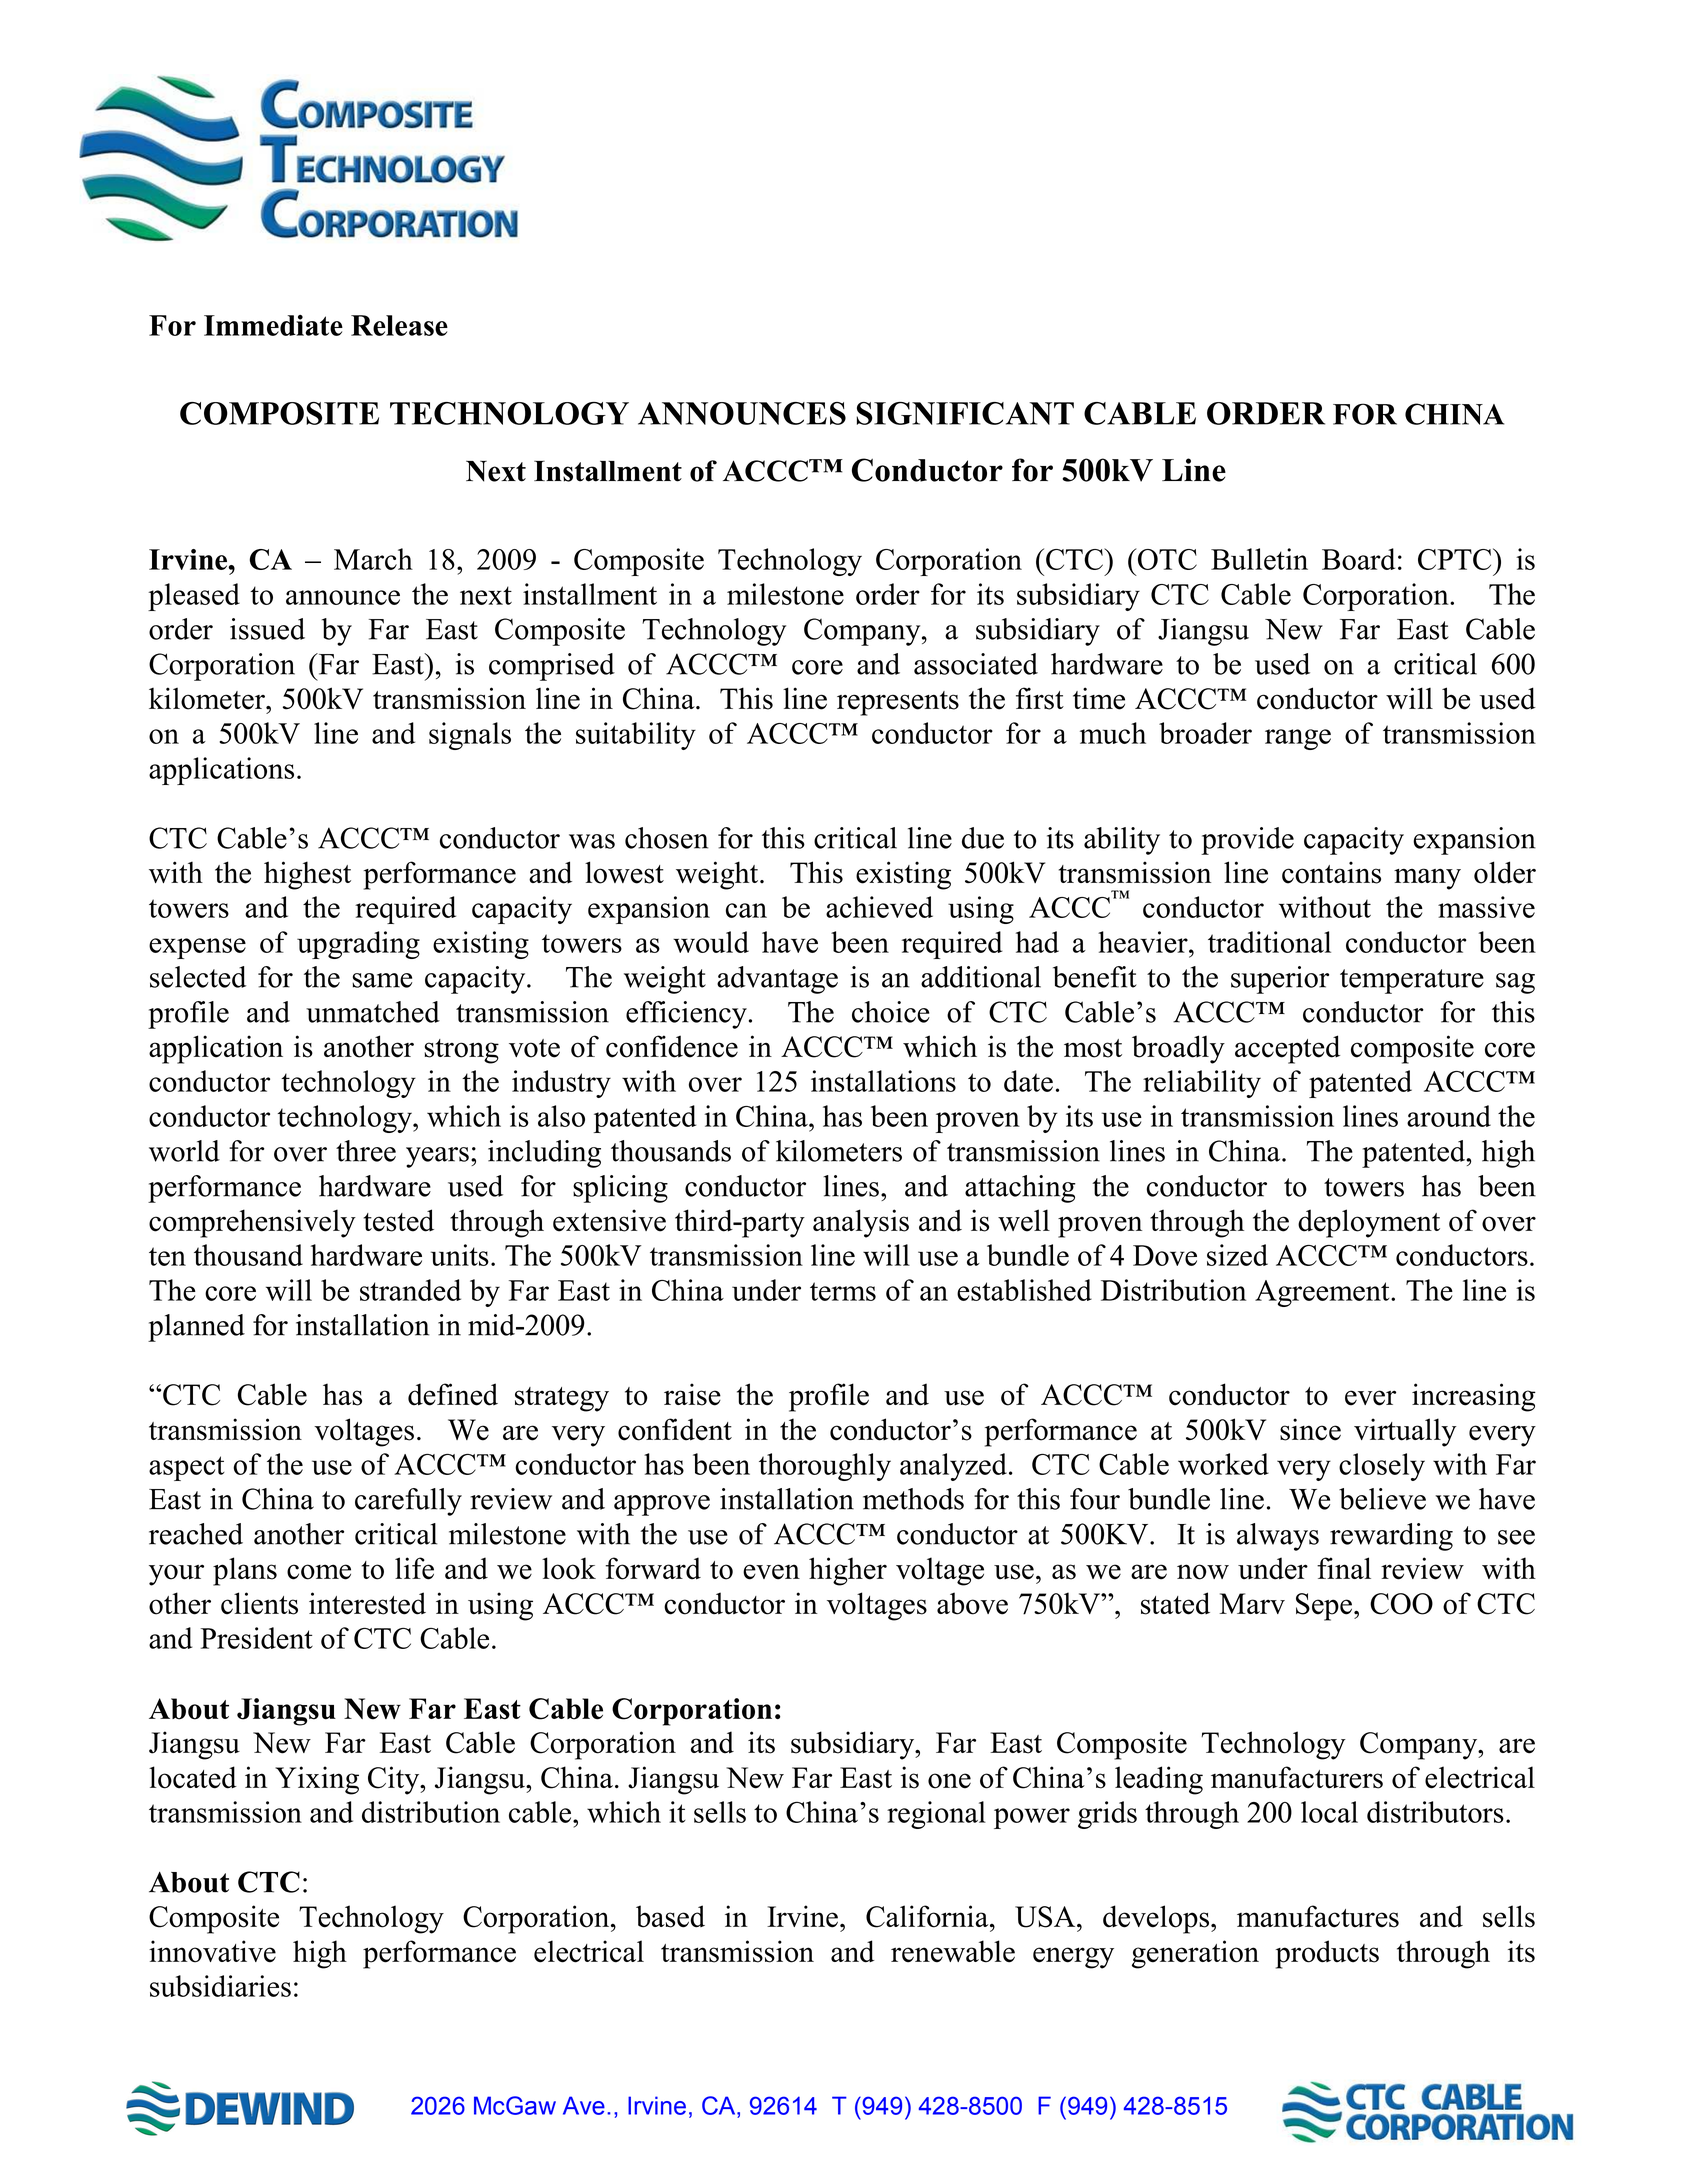 The image size is (1684, 2179). Describe the element at coordinates (399, 325) in the screenshot. I see `Release` at that location.
